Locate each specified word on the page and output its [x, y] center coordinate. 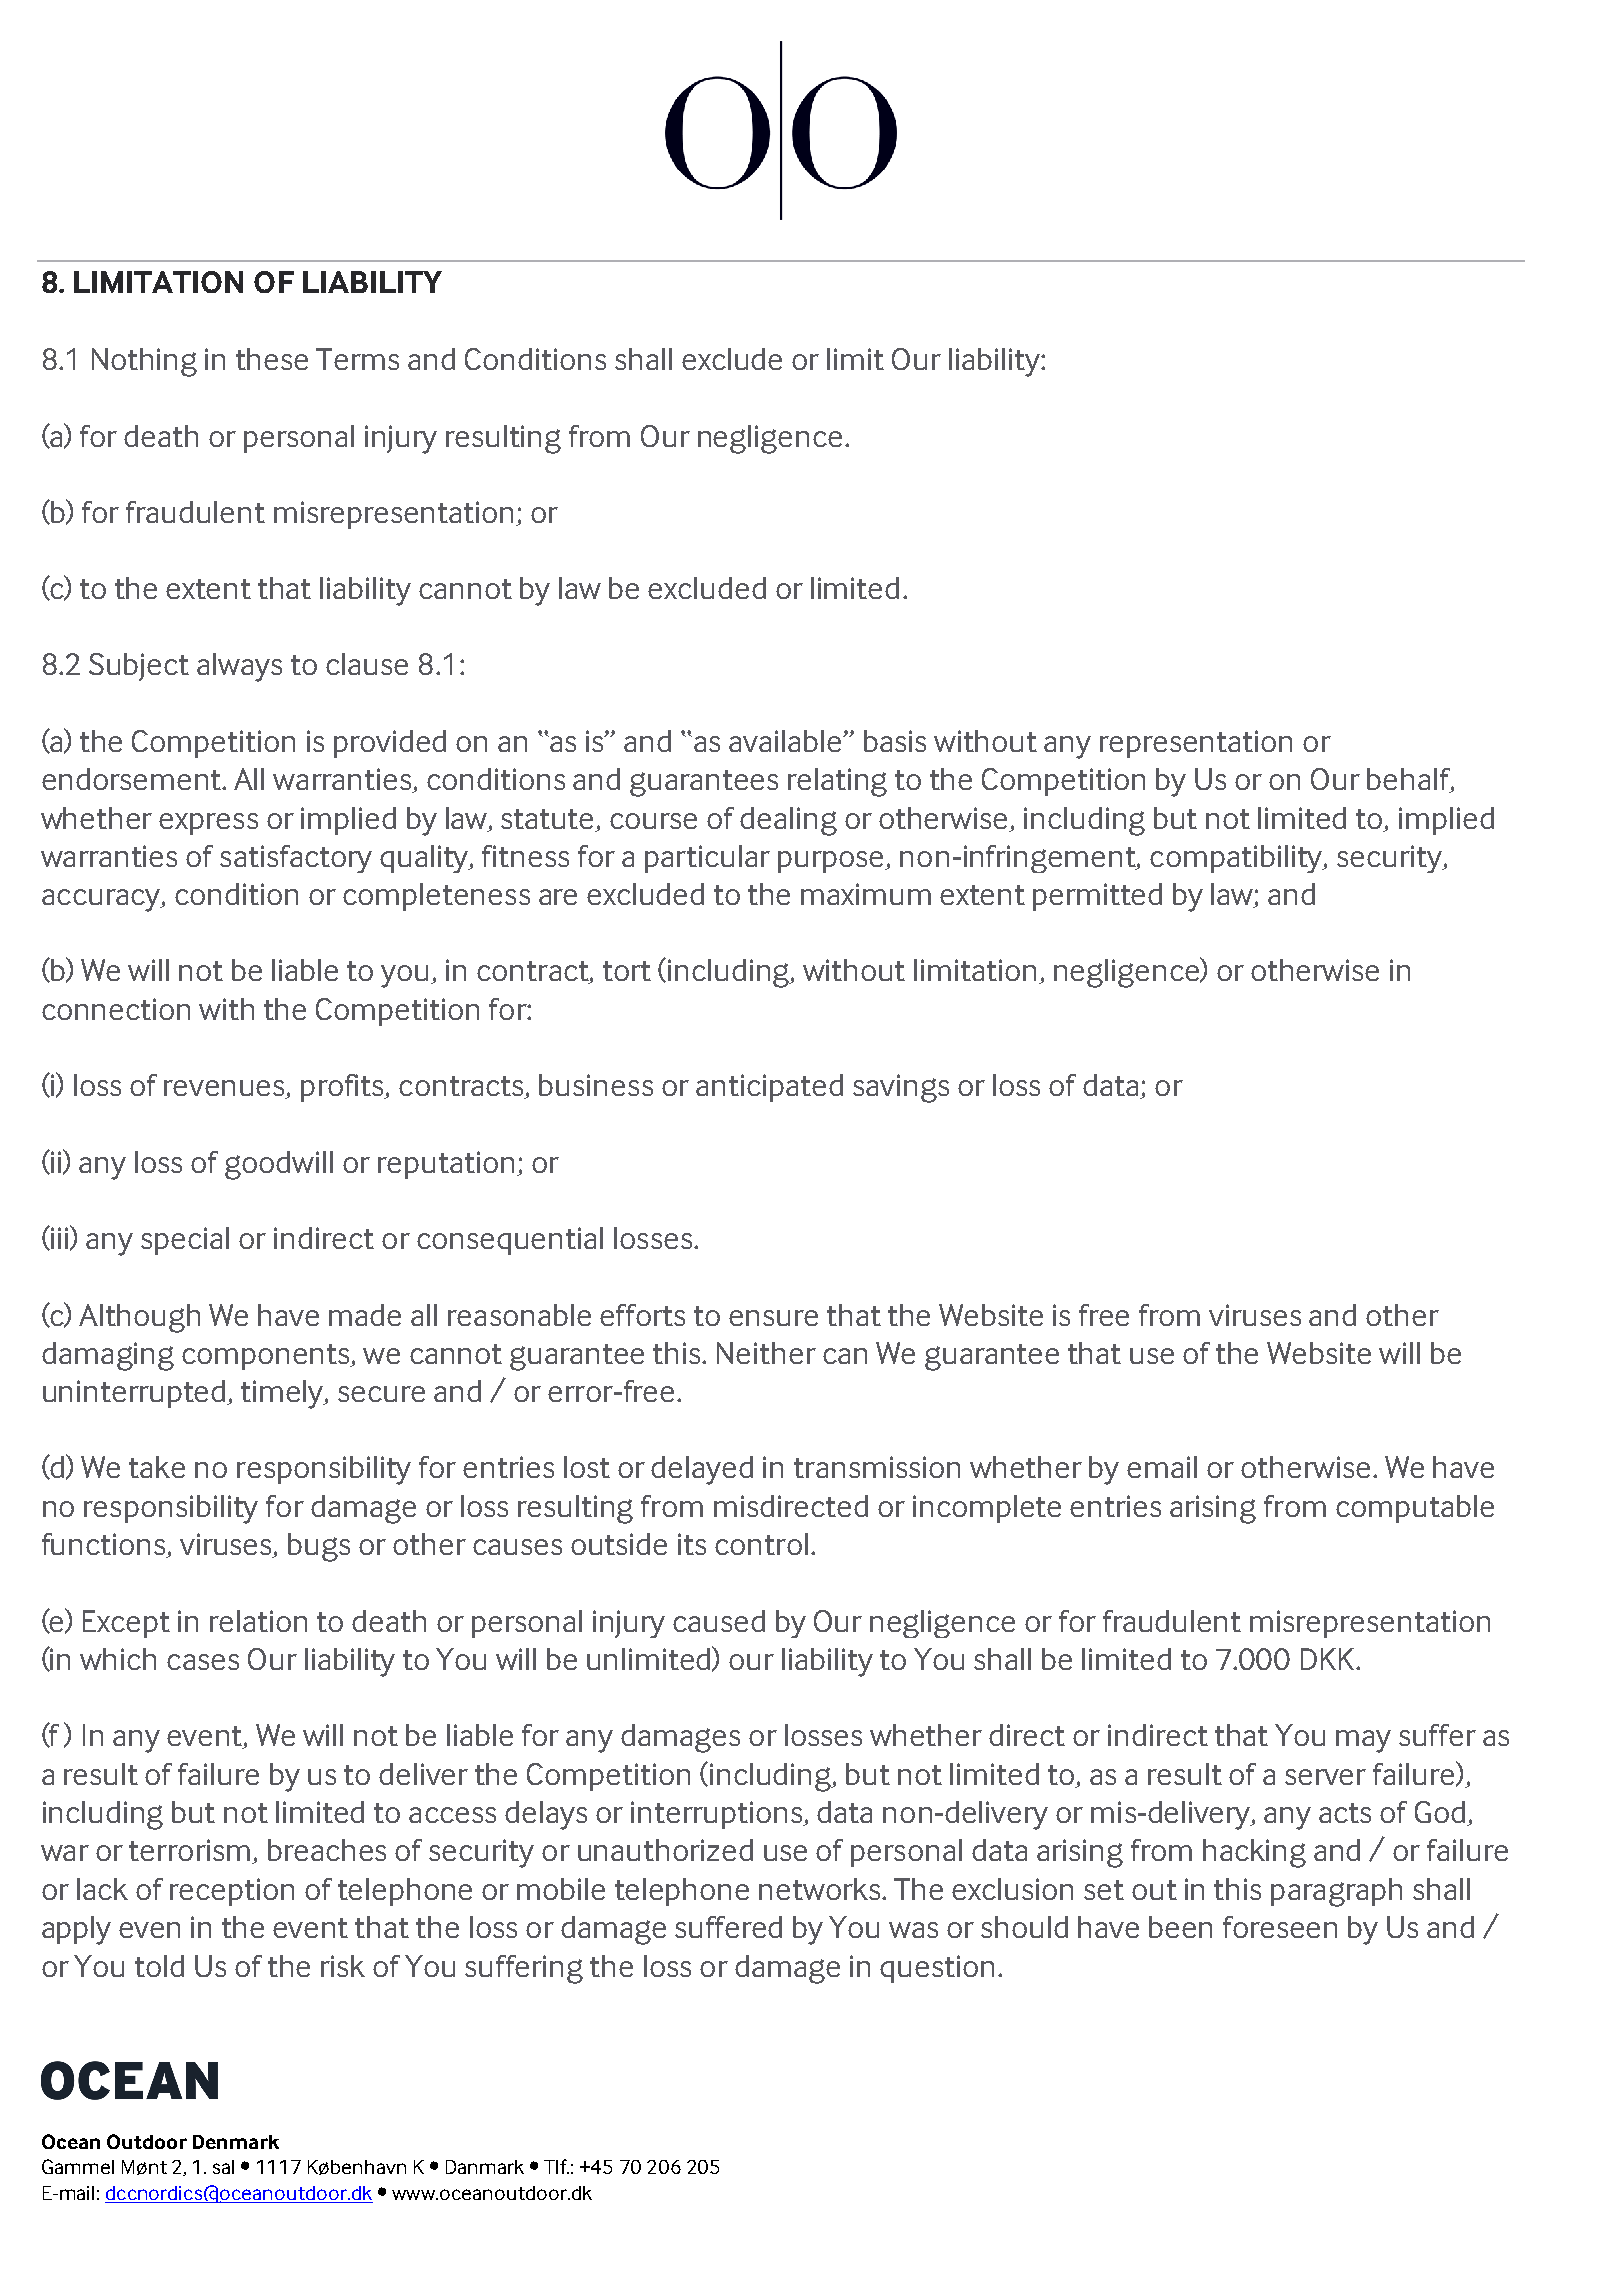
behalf [1410, 780]
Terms [357, 359]
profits [344, 1088]
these [272, 359]
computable [1415, 1509]
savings [901, 1088]
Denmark [236, 2142]
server [1325, 1777]
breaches [327, 1850]
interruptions [718, 1815]
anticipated [769, 1088]
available [786, 741]
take [157, 1467]
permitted [1097, 897]
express [208, 824]
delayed [702, 1470]
